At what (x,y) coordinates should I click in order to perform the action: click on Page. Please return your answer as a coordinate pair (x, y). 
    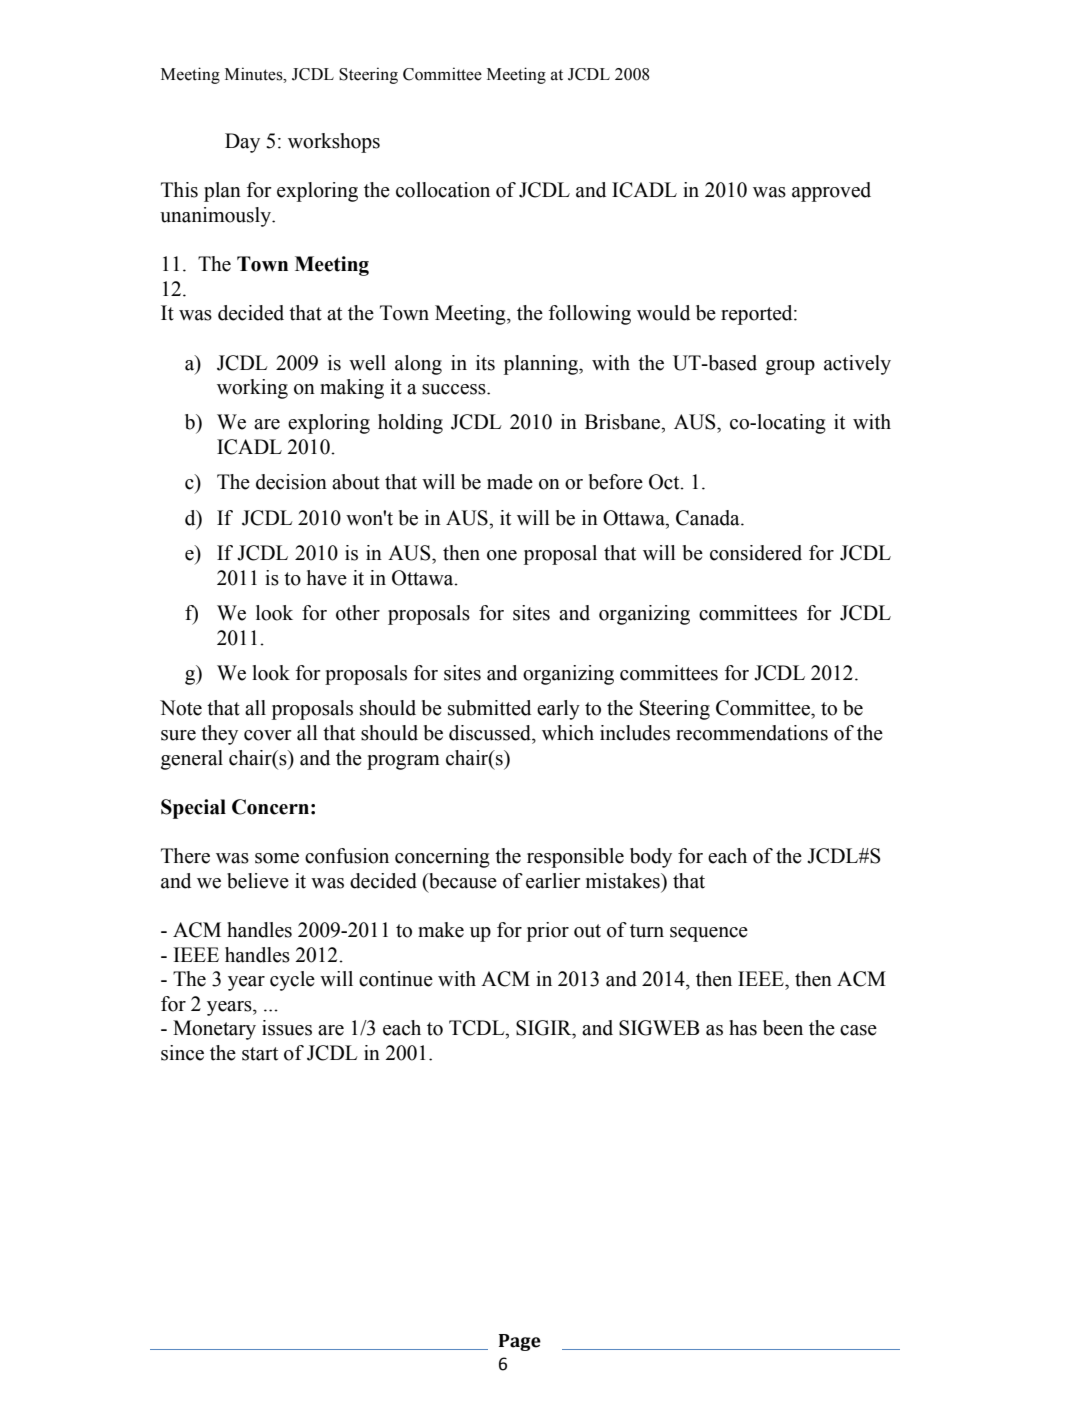
    Looking at the image, I should click on (520, 1342).
